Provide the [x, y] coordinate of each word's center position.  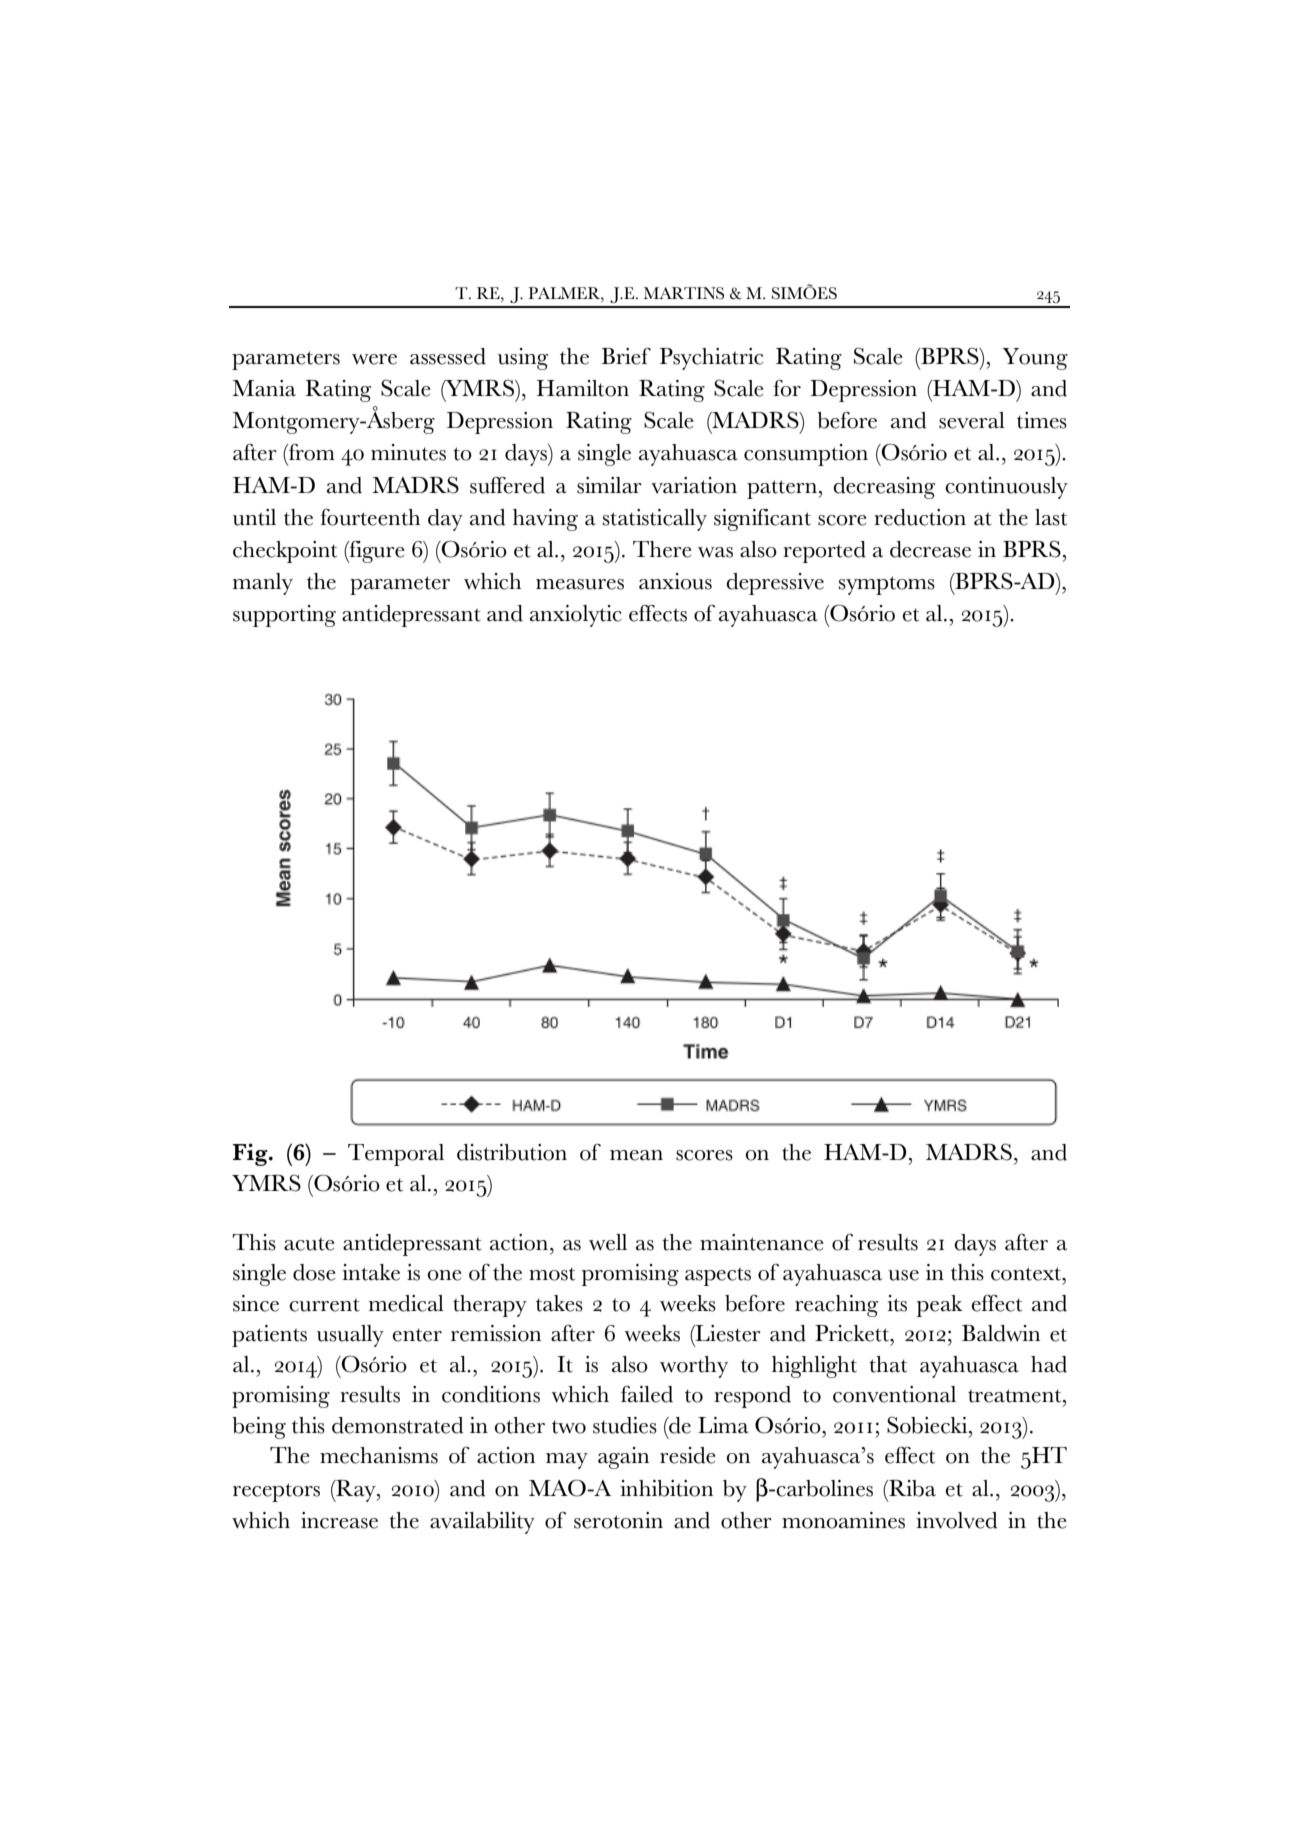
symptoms [887, 585]
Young [1035, 359]
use [903, 1275]
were [374, 359]
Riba [911, 1488]
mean [636, 1155]
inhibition [666, 1488]
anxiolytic [576, 616]
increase [339, 1520]
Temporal [396, 1155]
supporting [284, 616]
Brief [626, 356]
